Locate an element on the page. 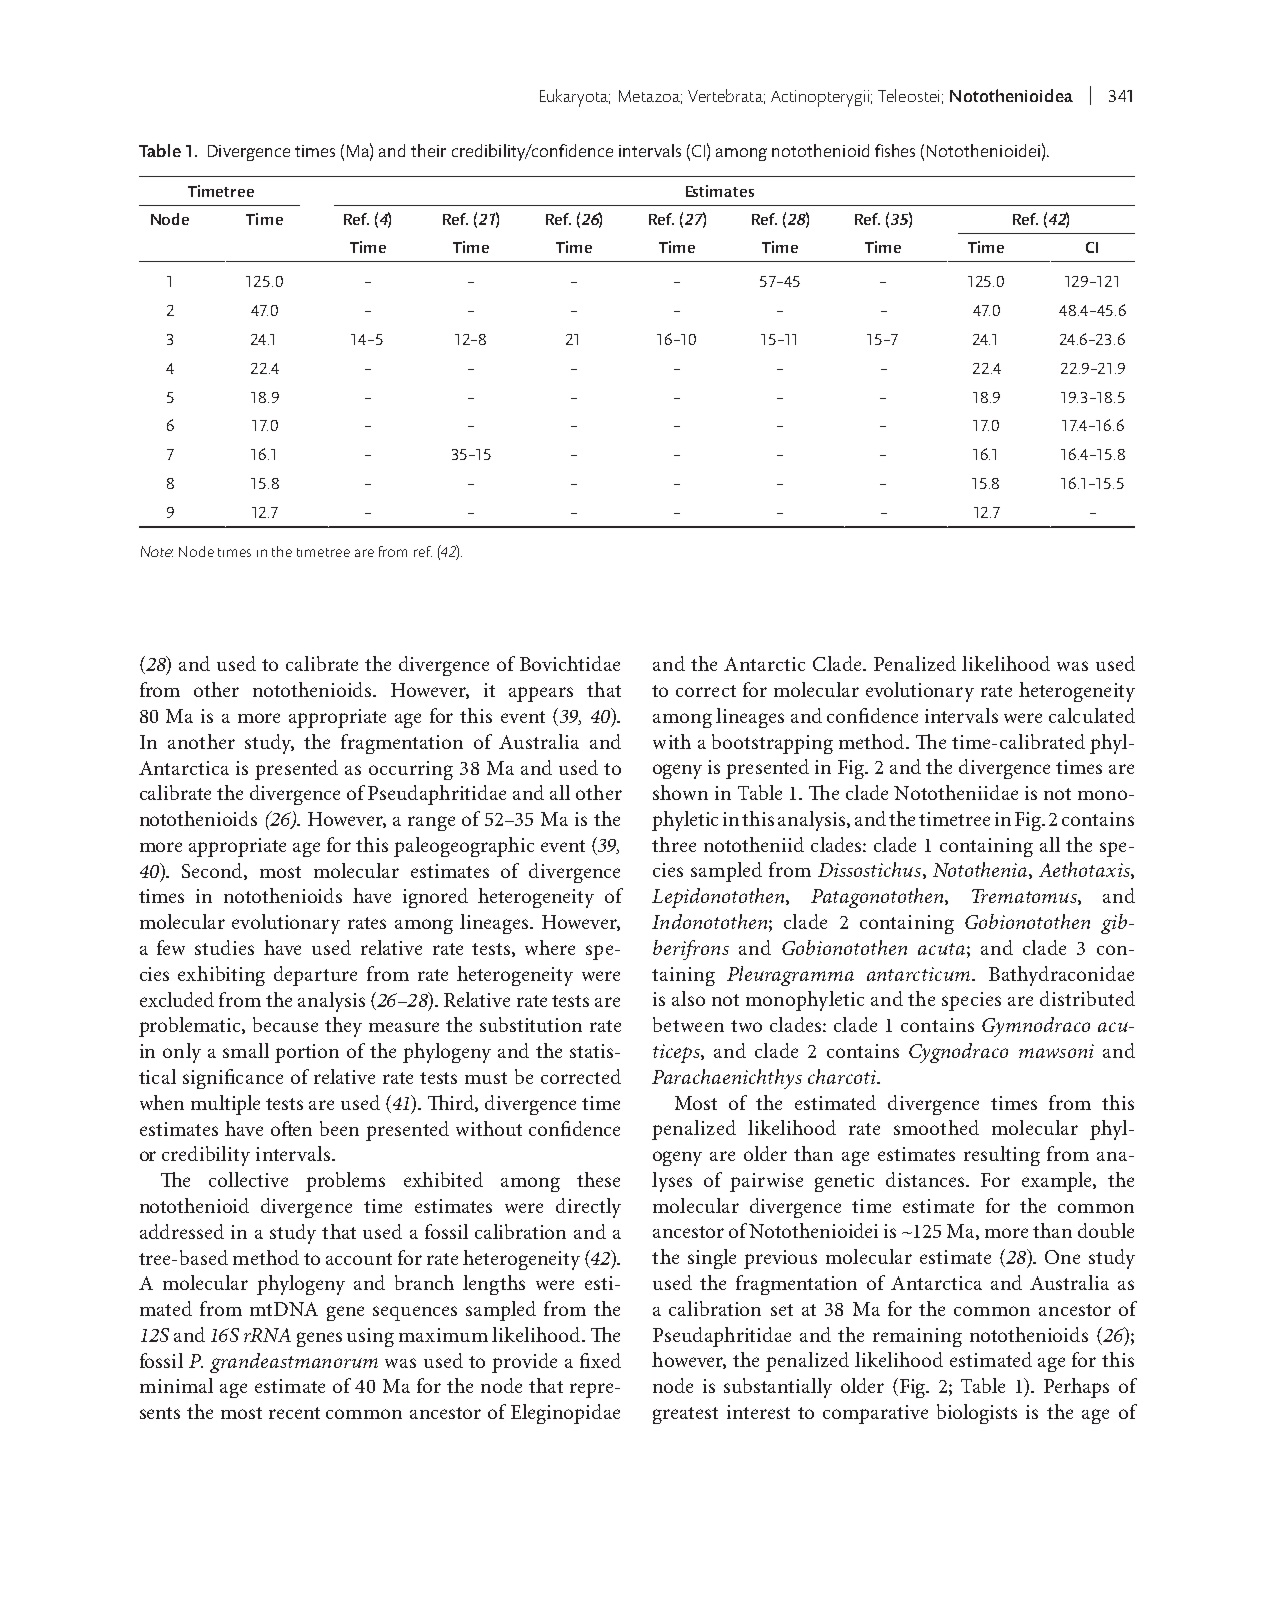  bootstrapping is located at coordinates (772, 744).
